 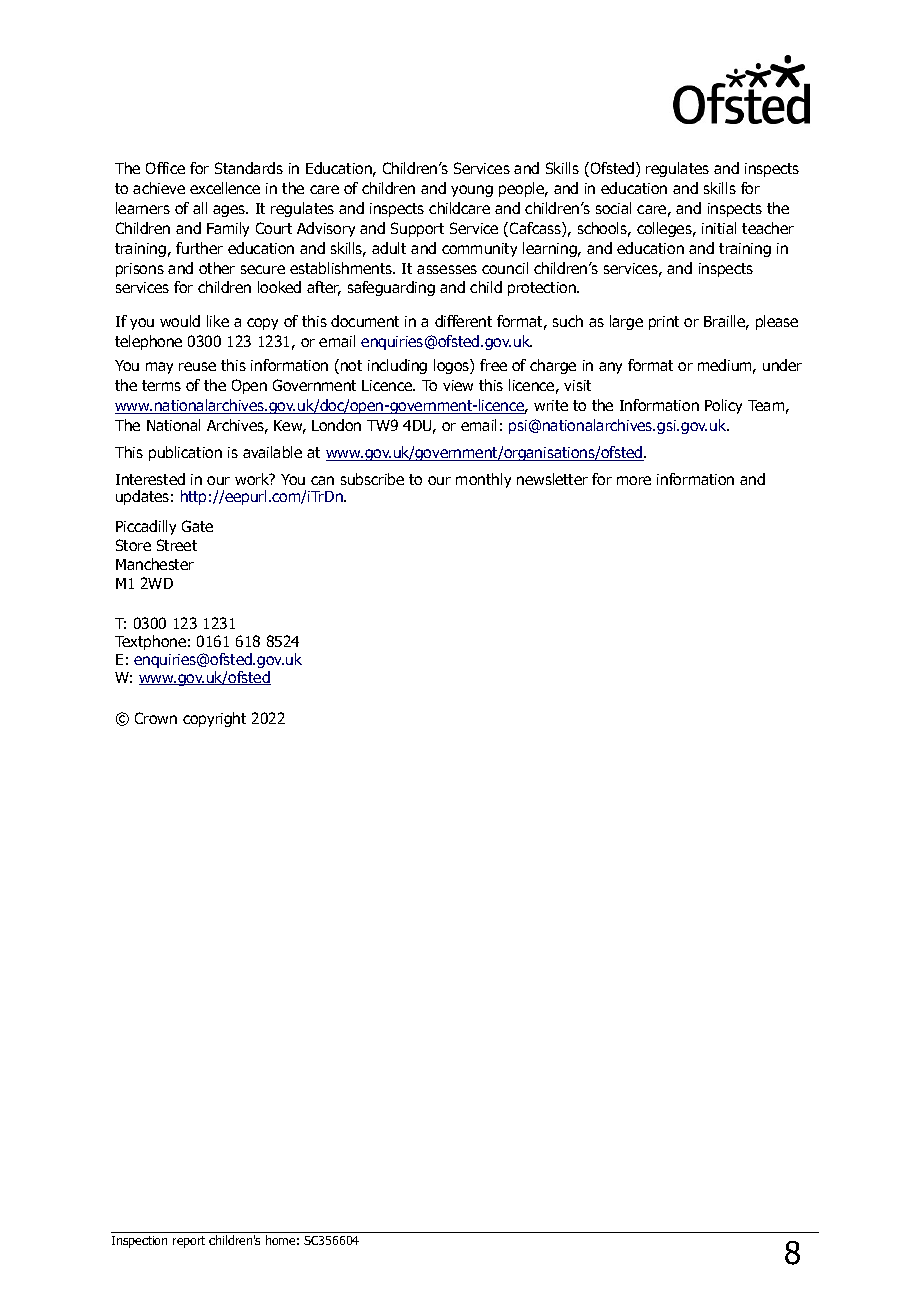 I want to click on initial, so click(x=719, y=228).
